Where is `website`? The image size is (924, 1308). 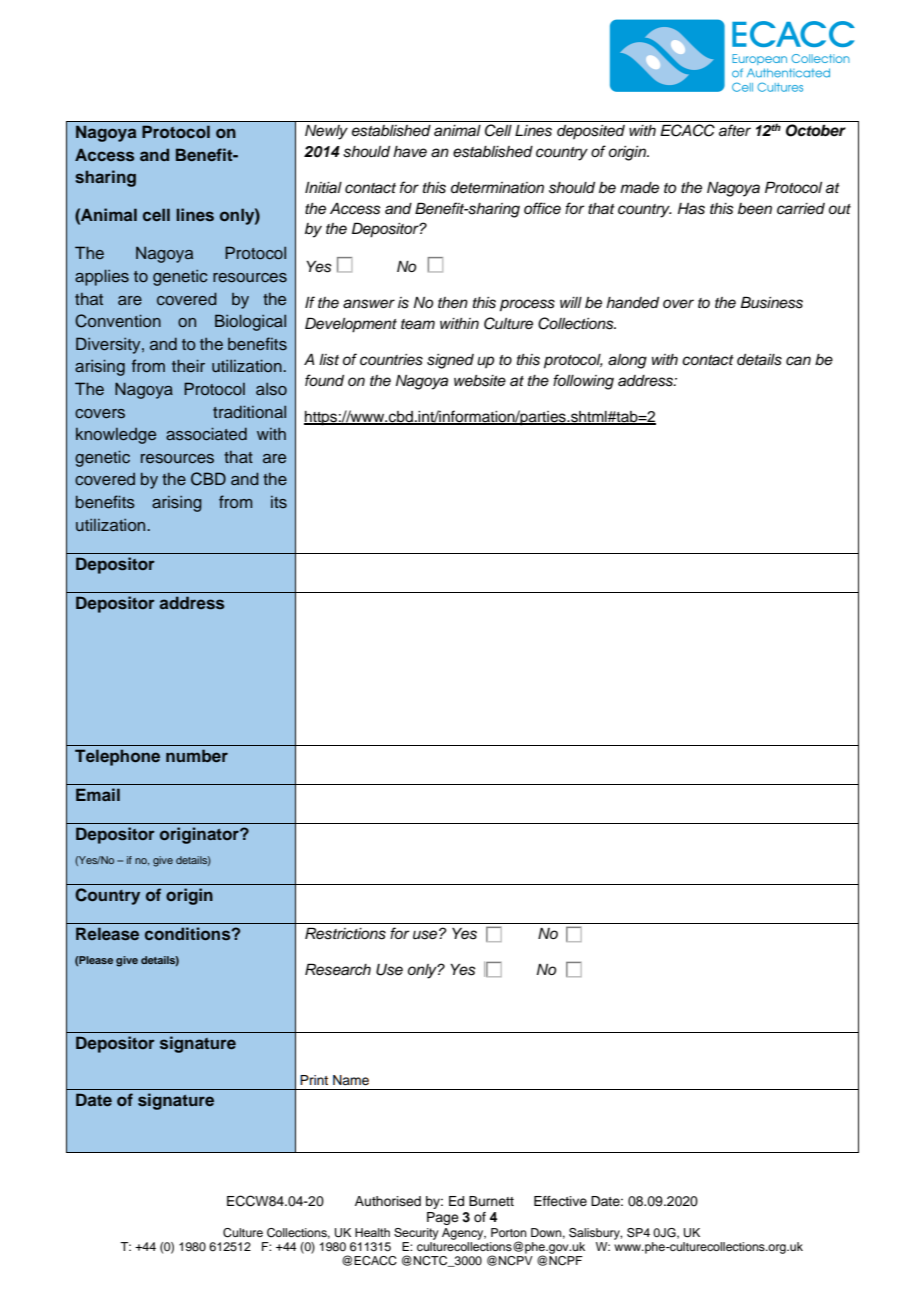 website is located at coordinates (480, 381).
